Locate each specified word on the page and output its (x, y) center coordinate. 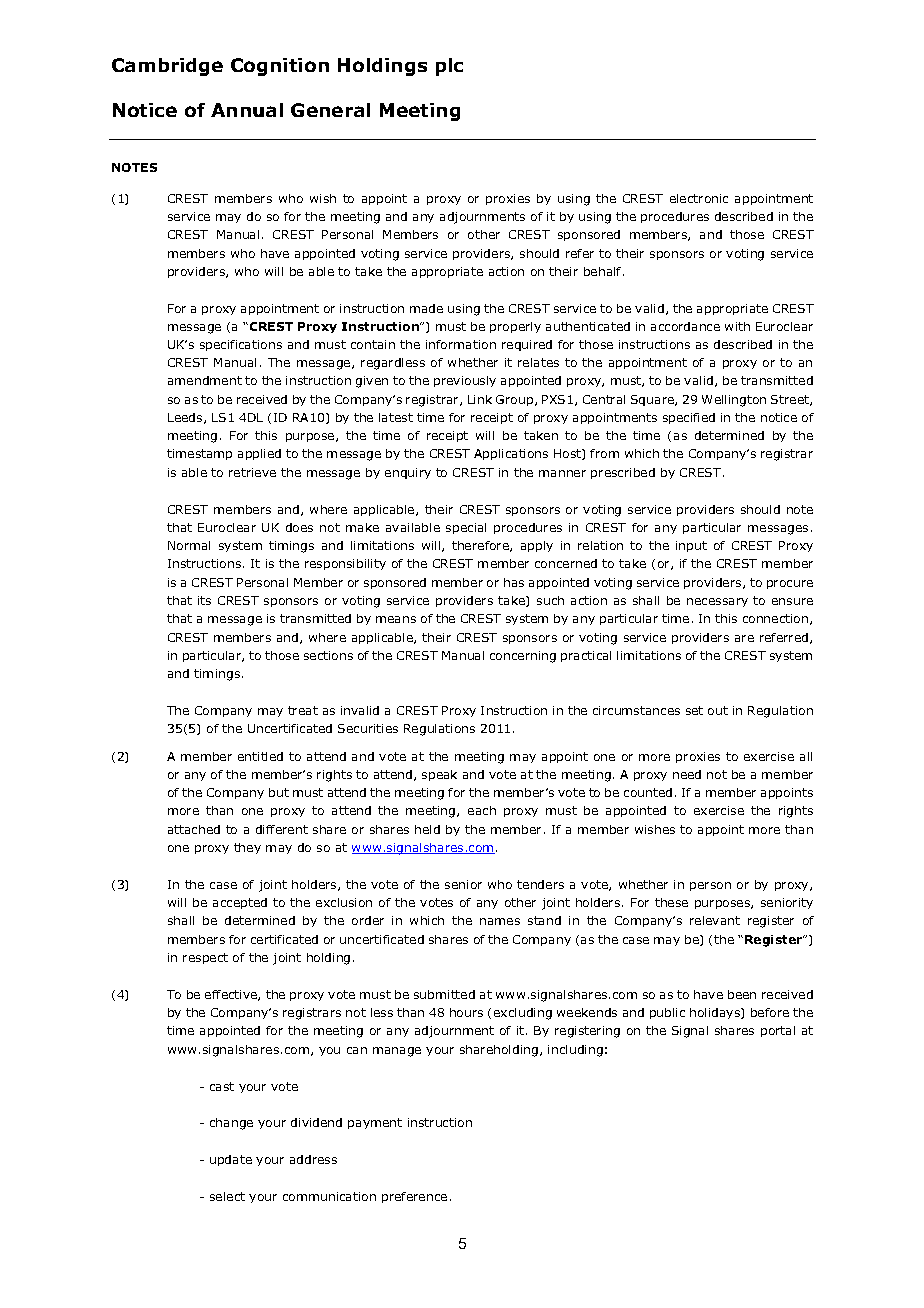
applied (259, 454)
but (279, 792)
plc (449, 67)
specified (689, 418)
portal (778, 1031)
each (482, 810)
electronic (699, 198)
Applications (511, 454)
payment (375, 1123)
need (687, 774)
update (231, 1160)
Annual (247, 110)
